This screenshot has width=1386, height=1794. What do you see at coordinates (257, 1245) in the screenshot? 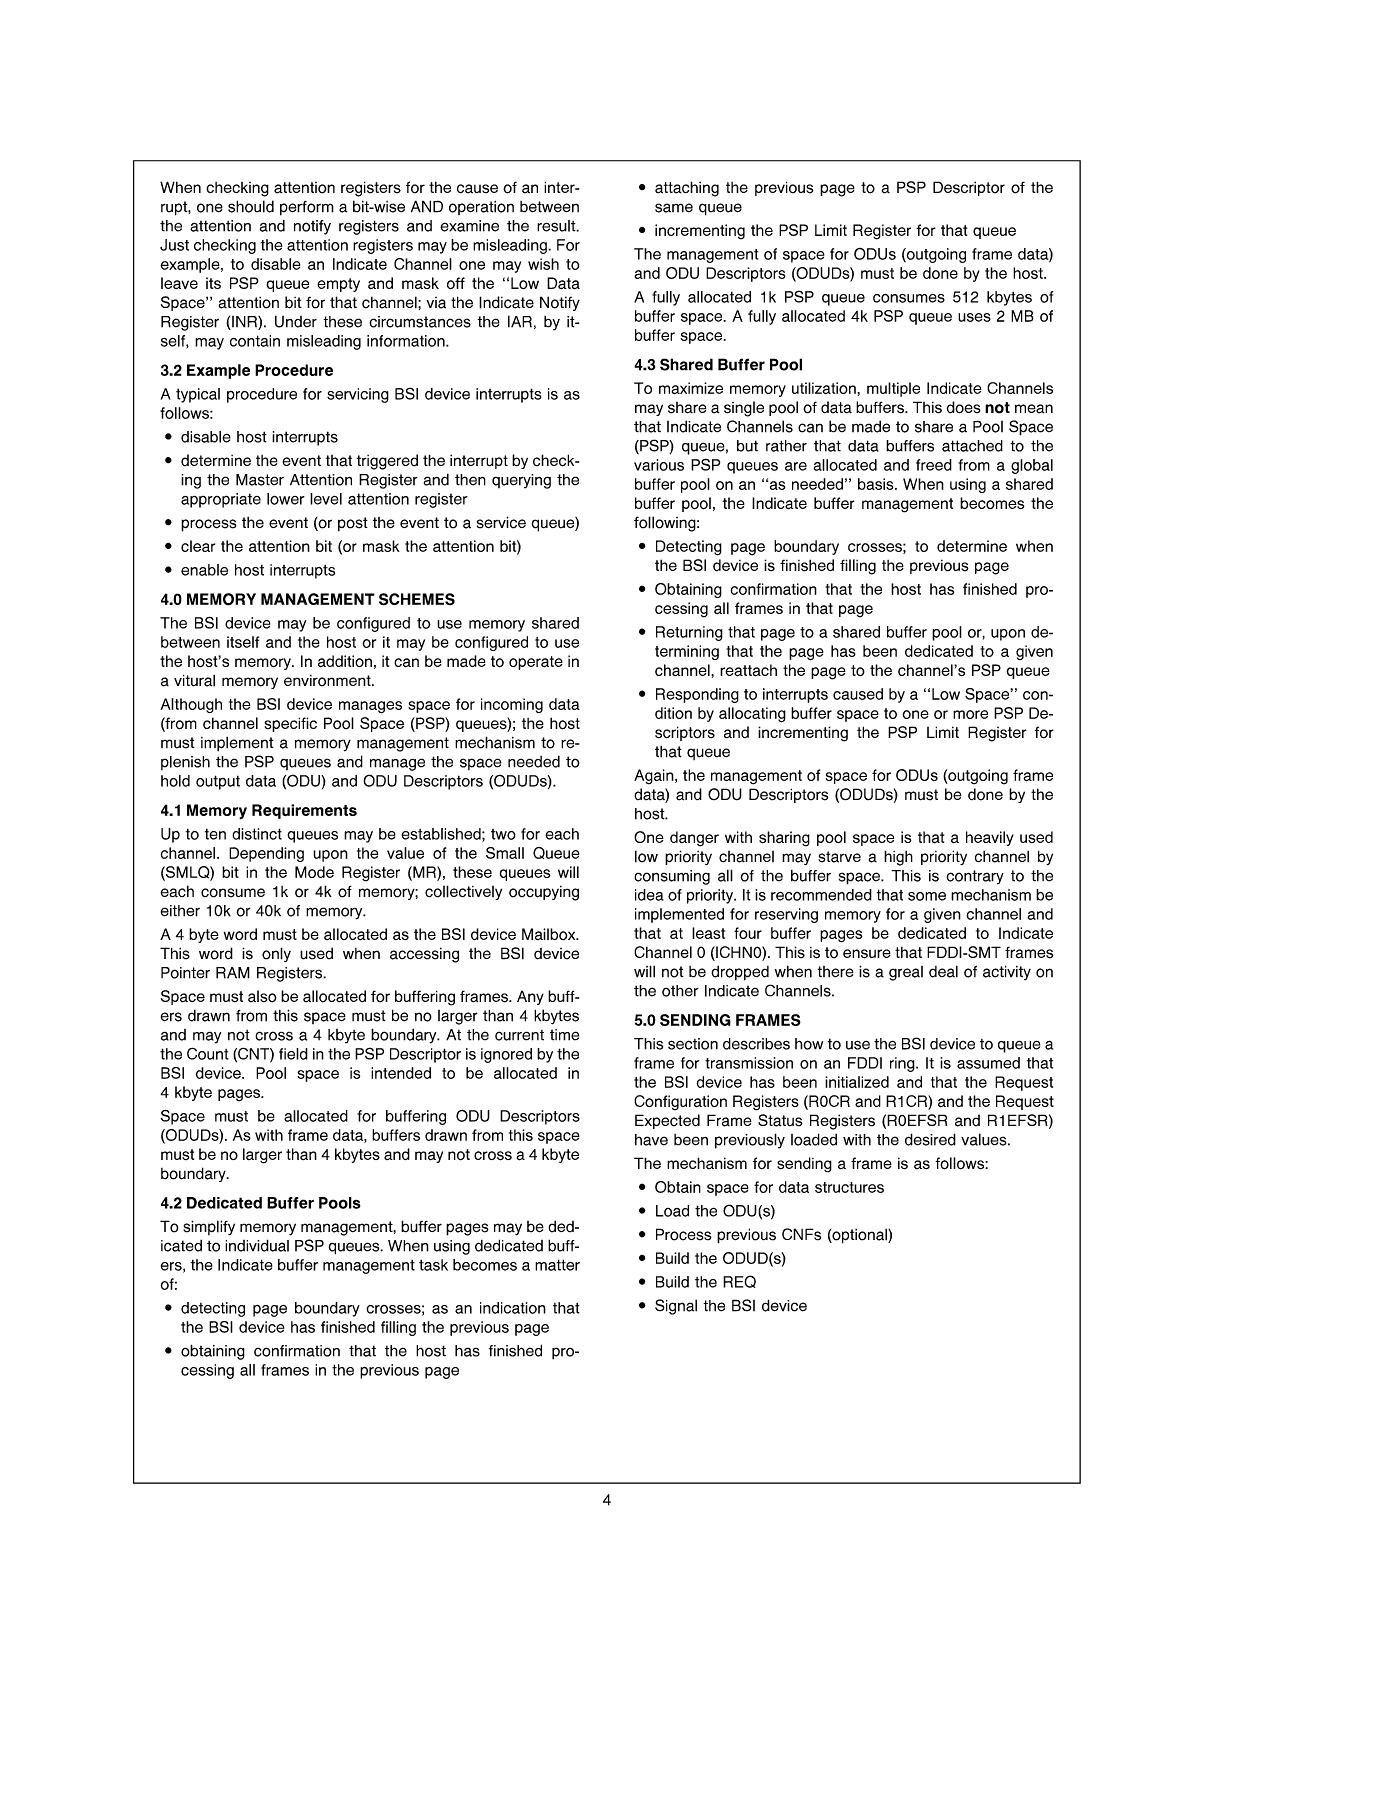
I see `individual` at bounding box center [257, 1245].
